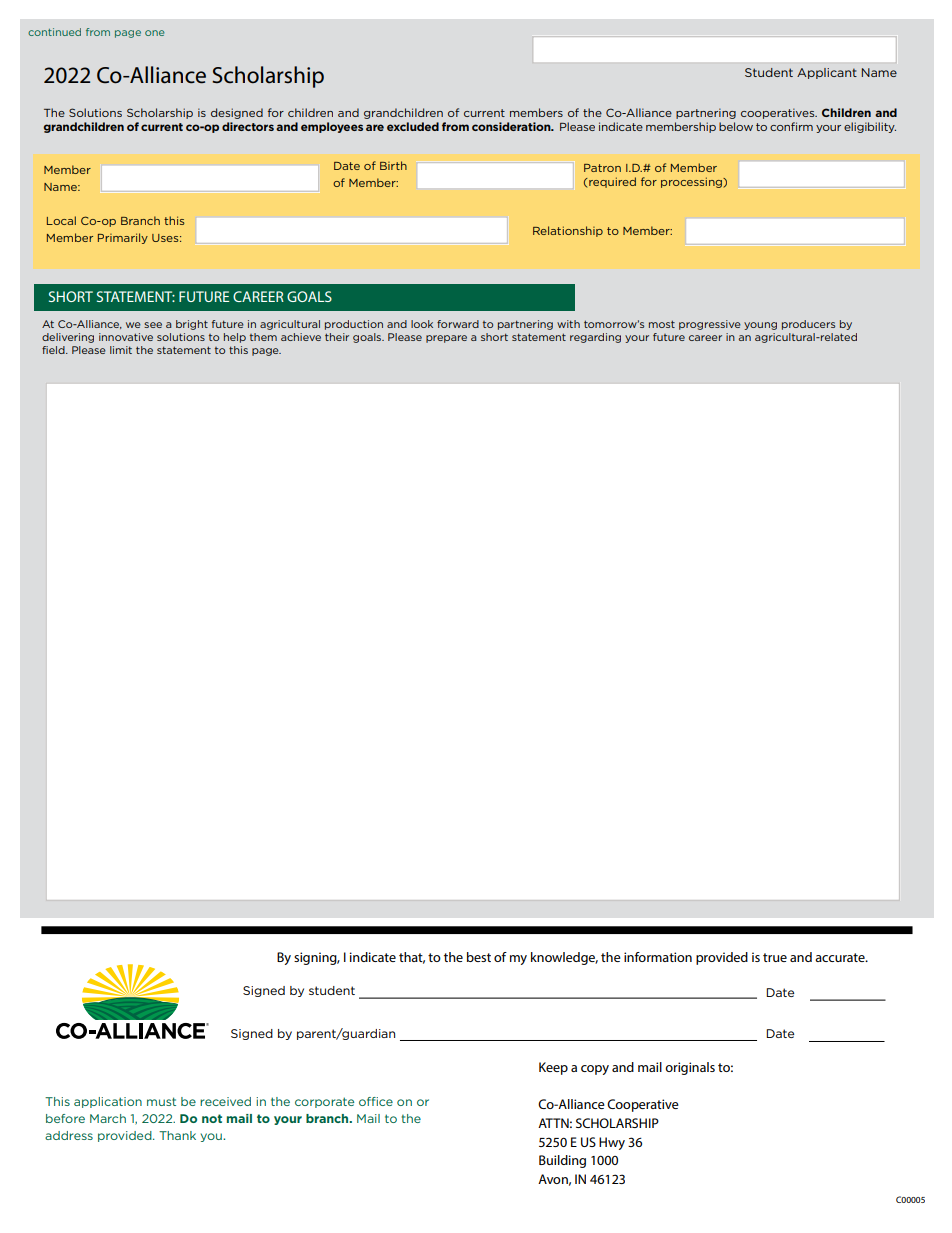 This screenshot has width=952, height=1233. Describe the element at coordinates (413, 126) in the screenshot. I see `excluded` at that location.
